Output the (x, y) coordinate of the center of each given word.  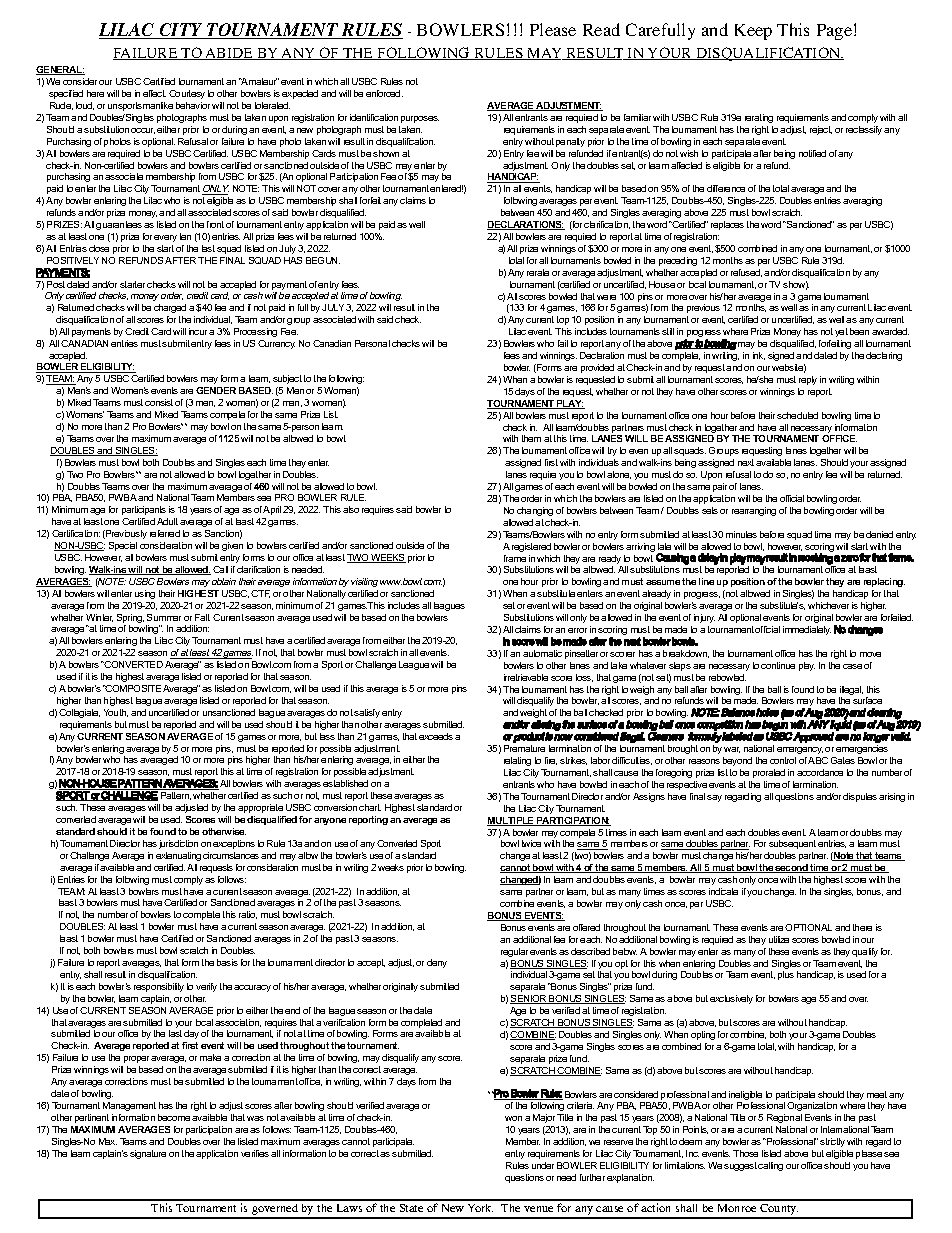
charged (170, 308)
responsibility (159, 987)
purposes (420, 119)
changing (535, 511)
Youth (116, 713)
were (606, 297)
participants (144, 510)
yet (841, 332)
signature (148, 1154)
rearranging (754, 511)
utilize (779, 939)
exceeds (436, 736)
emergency (800, 750)
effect (154, 93)
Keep (753, 32)
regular (514, 952)
